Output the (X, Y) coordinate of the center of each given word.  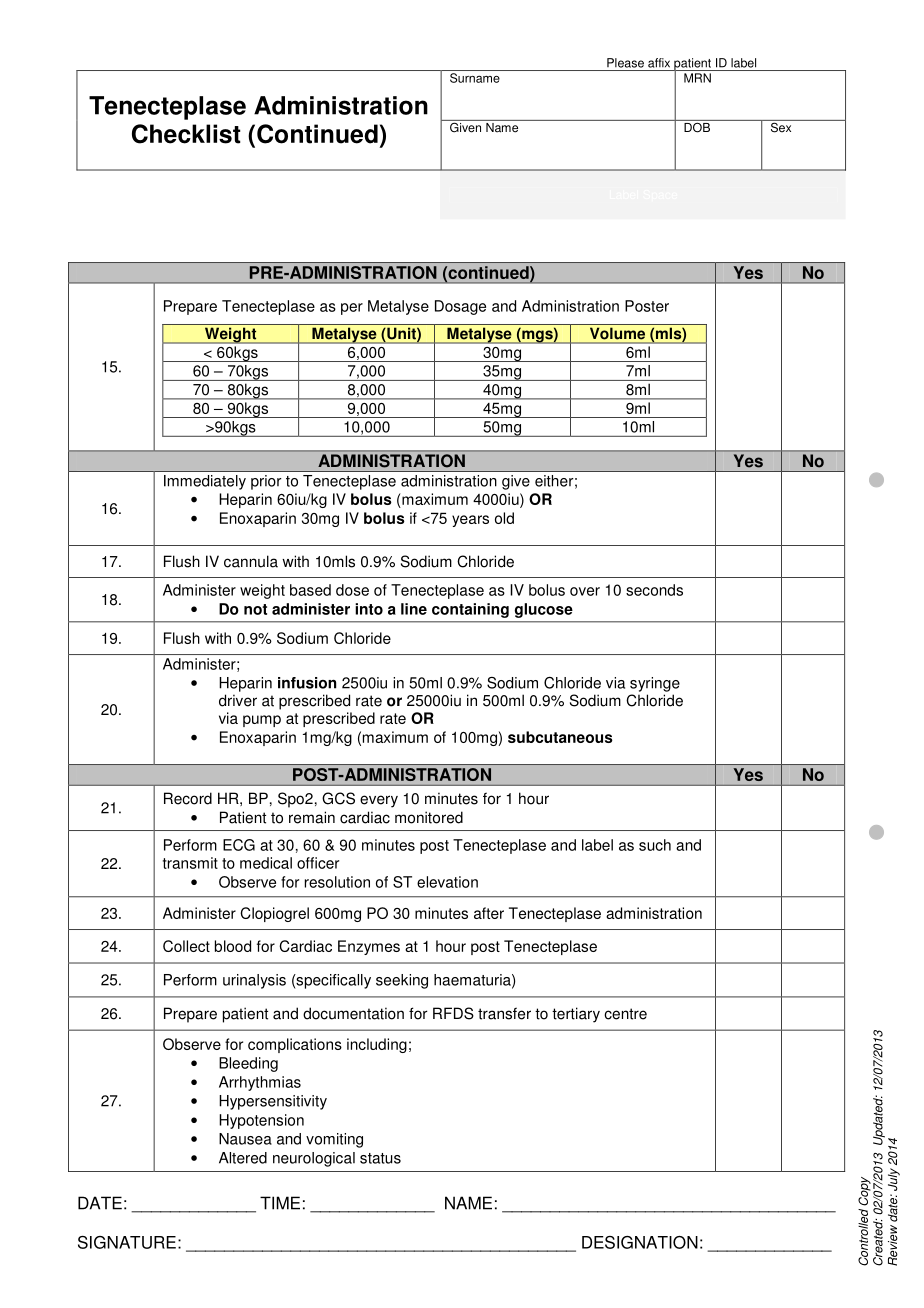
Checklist (186, 134)
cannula (251, 561)
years (470, 521)
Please (625, 63)
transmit (190, 863)
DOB (697, 126)
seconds (654, 590)
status (380, 1158)
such (655, 845)
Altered (243, 1158)
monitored (429, 817)
